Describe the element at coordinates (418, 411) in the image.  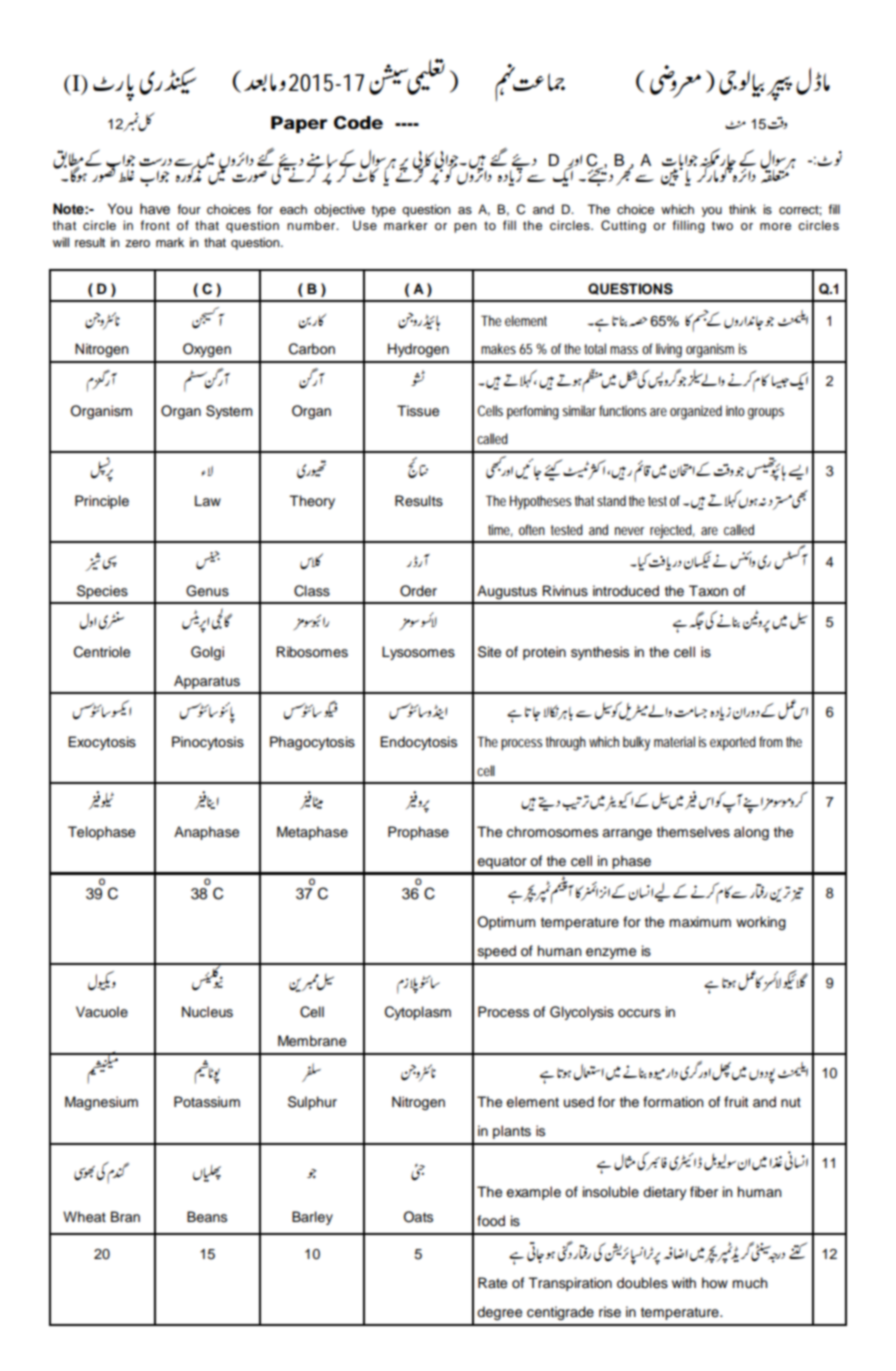
I see `Tissue` at that location.
